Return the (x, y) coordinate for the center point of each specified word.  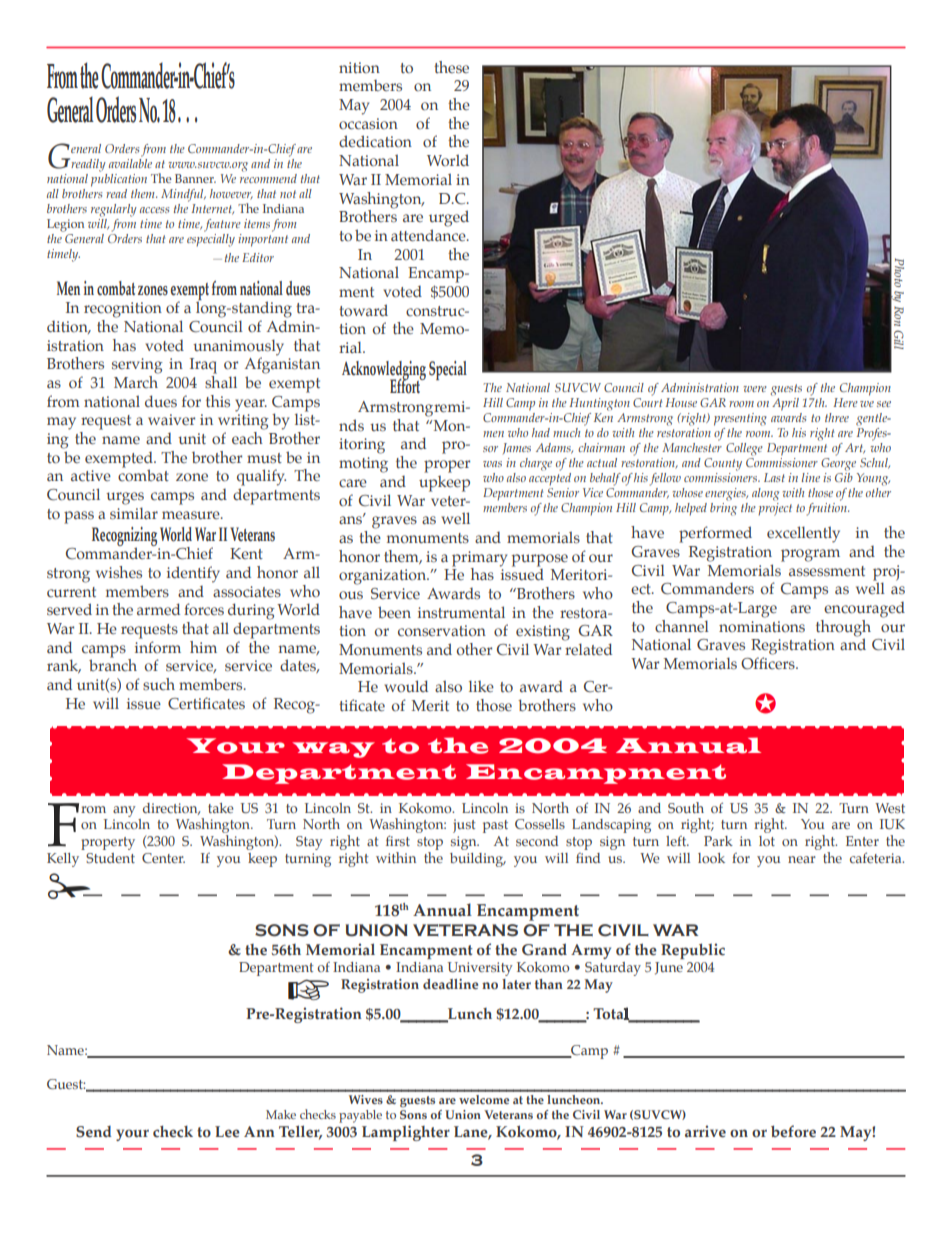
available (130, 162)
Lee (227, 1132)
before (793, 1131)
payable (360, 1116)
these (451, 67)
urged (449, 218)
